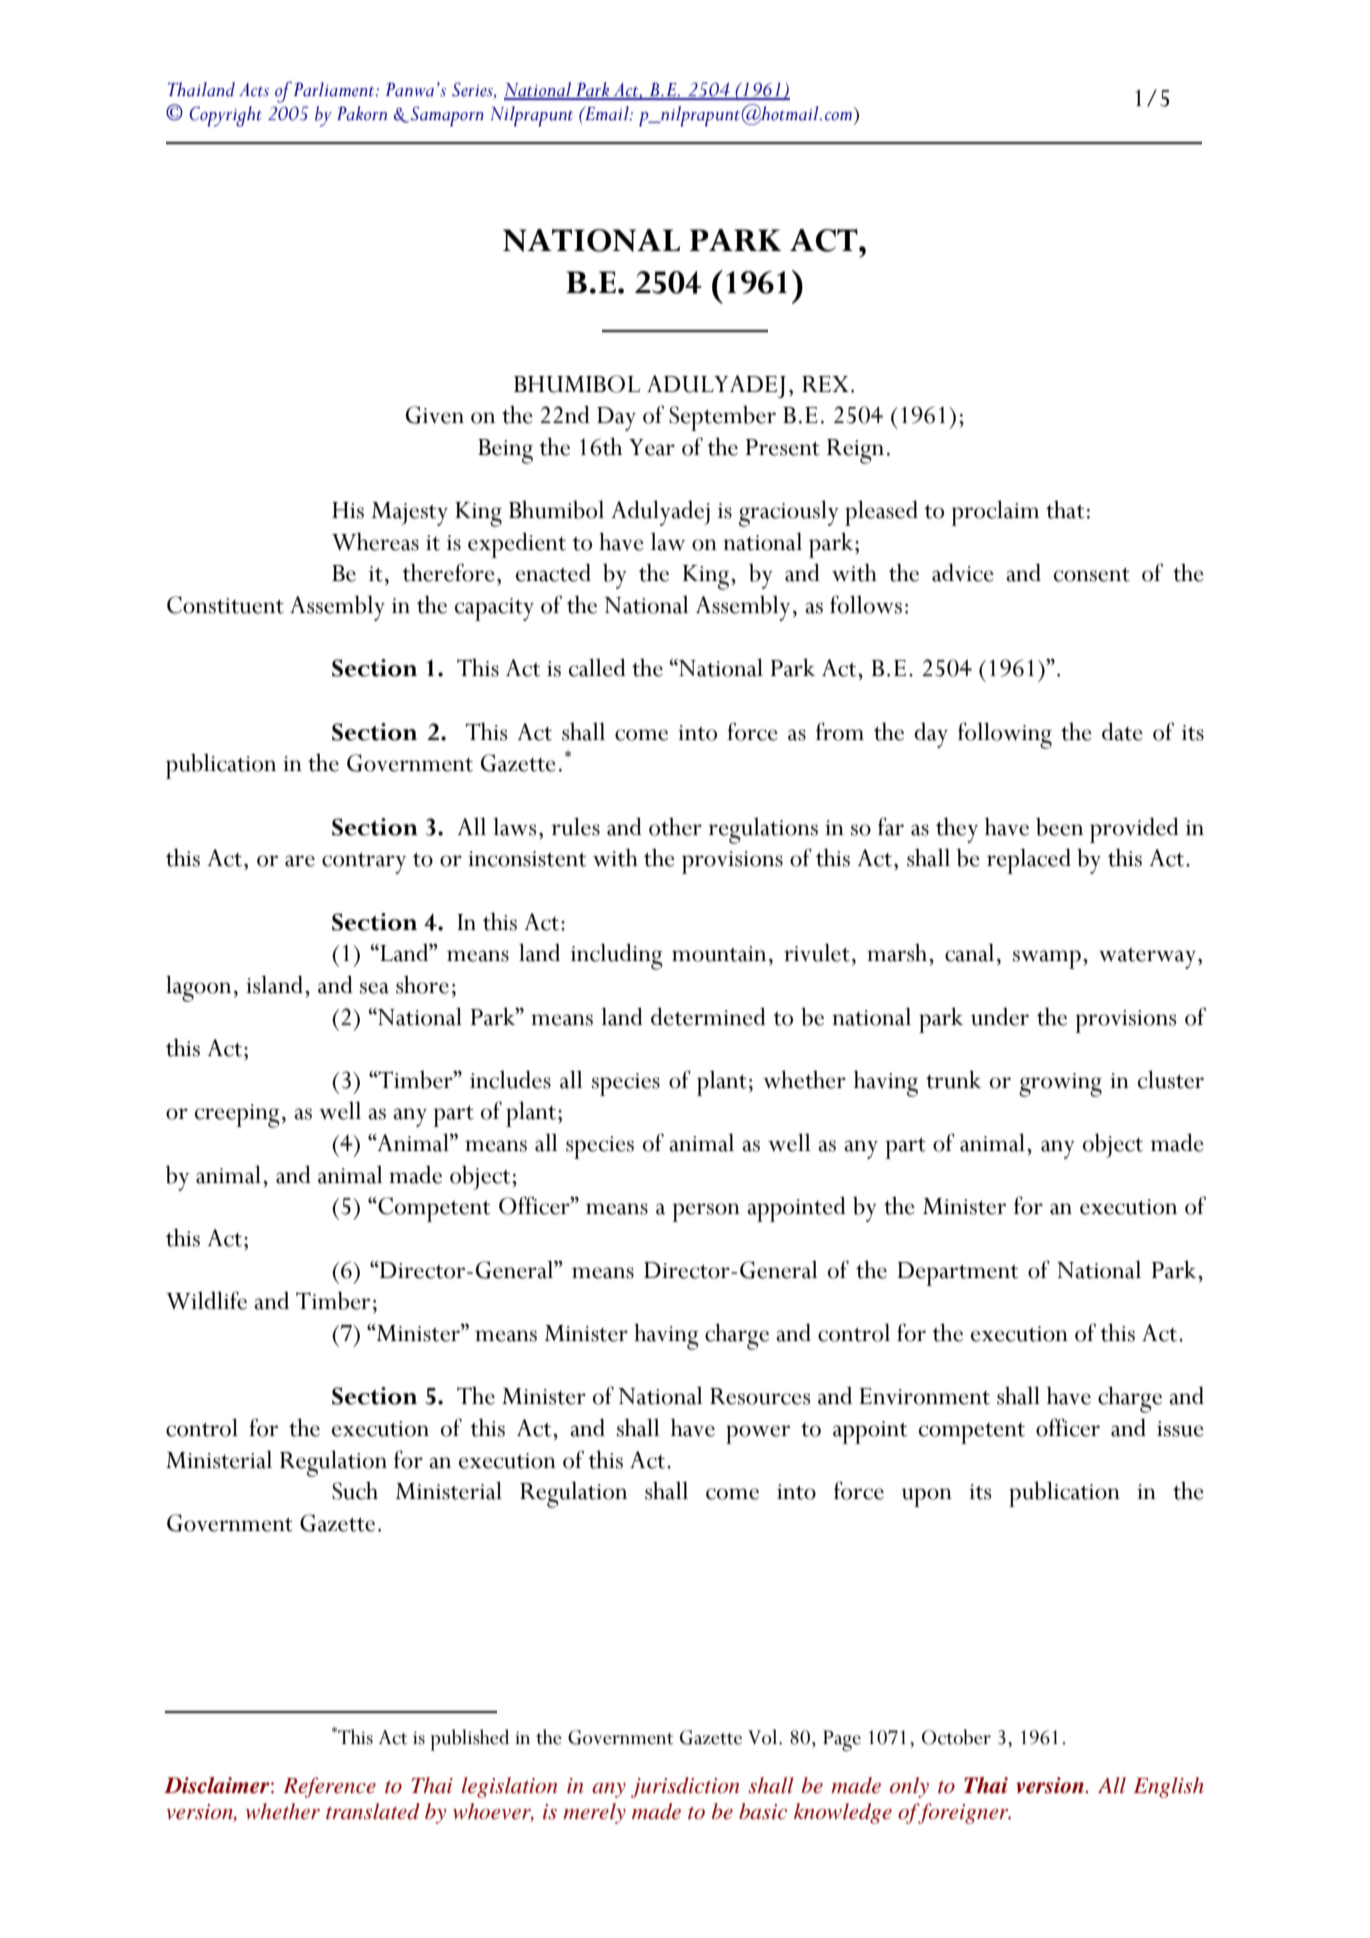  Describe the element at coordinates (254, 90) in the screenshot. I see `Acts` at that location.
